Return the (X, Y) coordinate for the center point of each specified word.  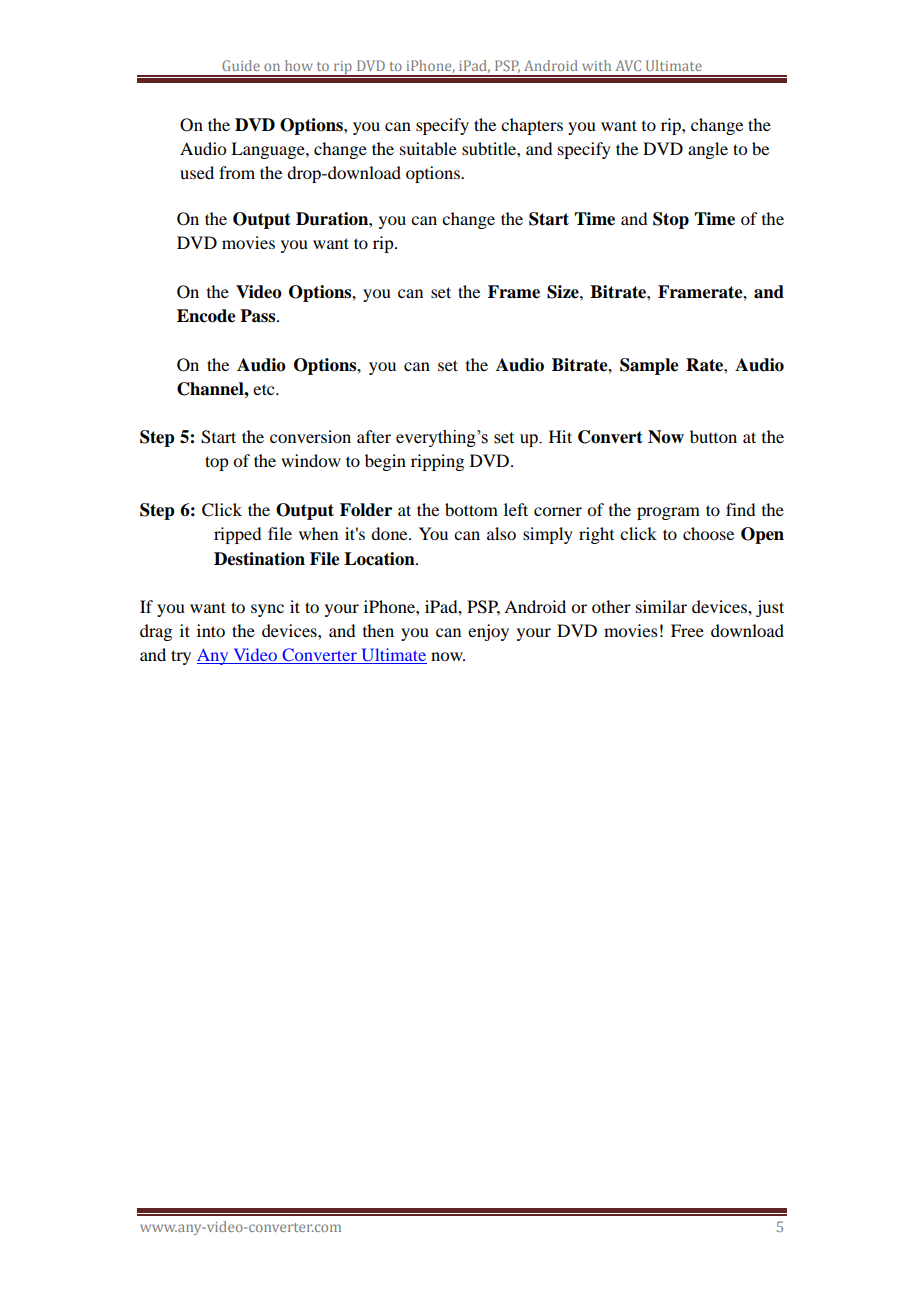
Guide (241, 65)
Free (687, 630)
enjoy (488, 632)
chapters (532, 126)
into (211, 630)
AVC (628, 65)
